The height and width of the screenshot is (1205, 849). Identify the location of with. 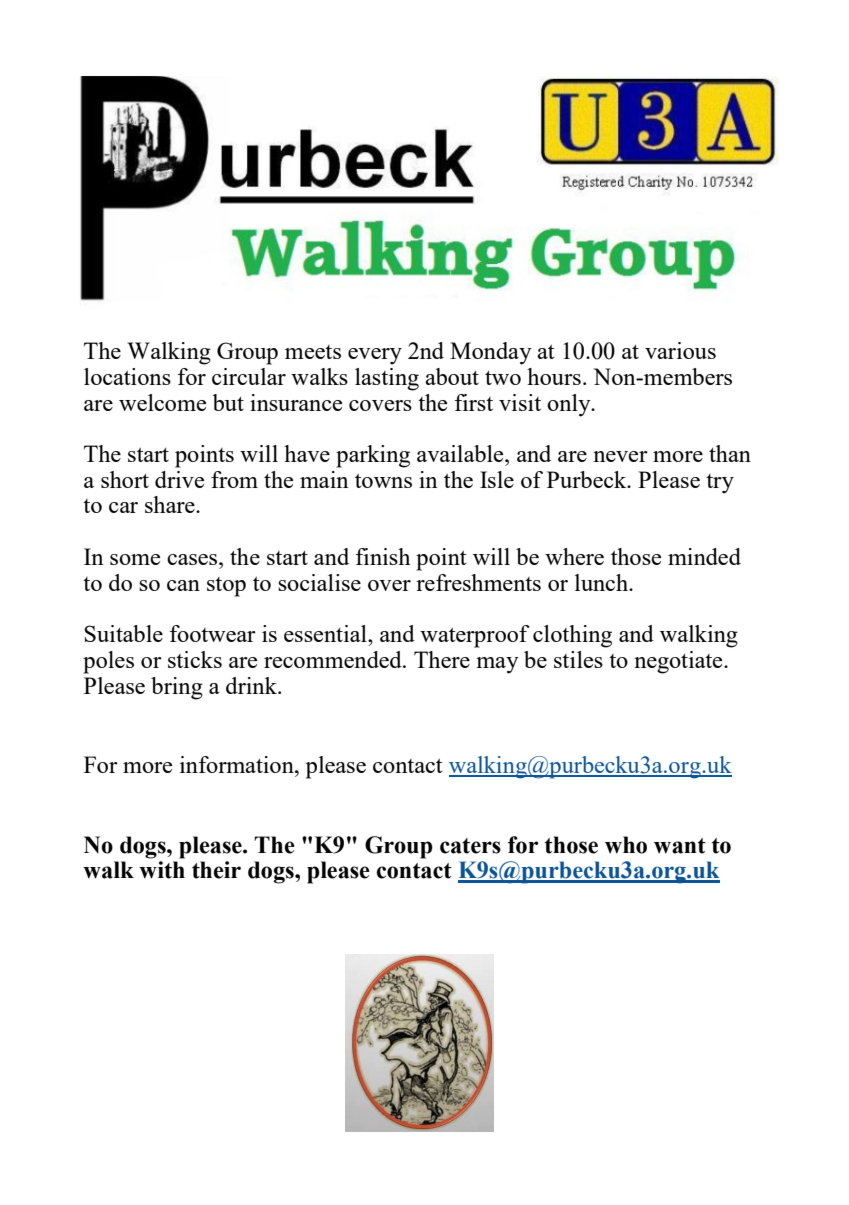
(162, 870).
